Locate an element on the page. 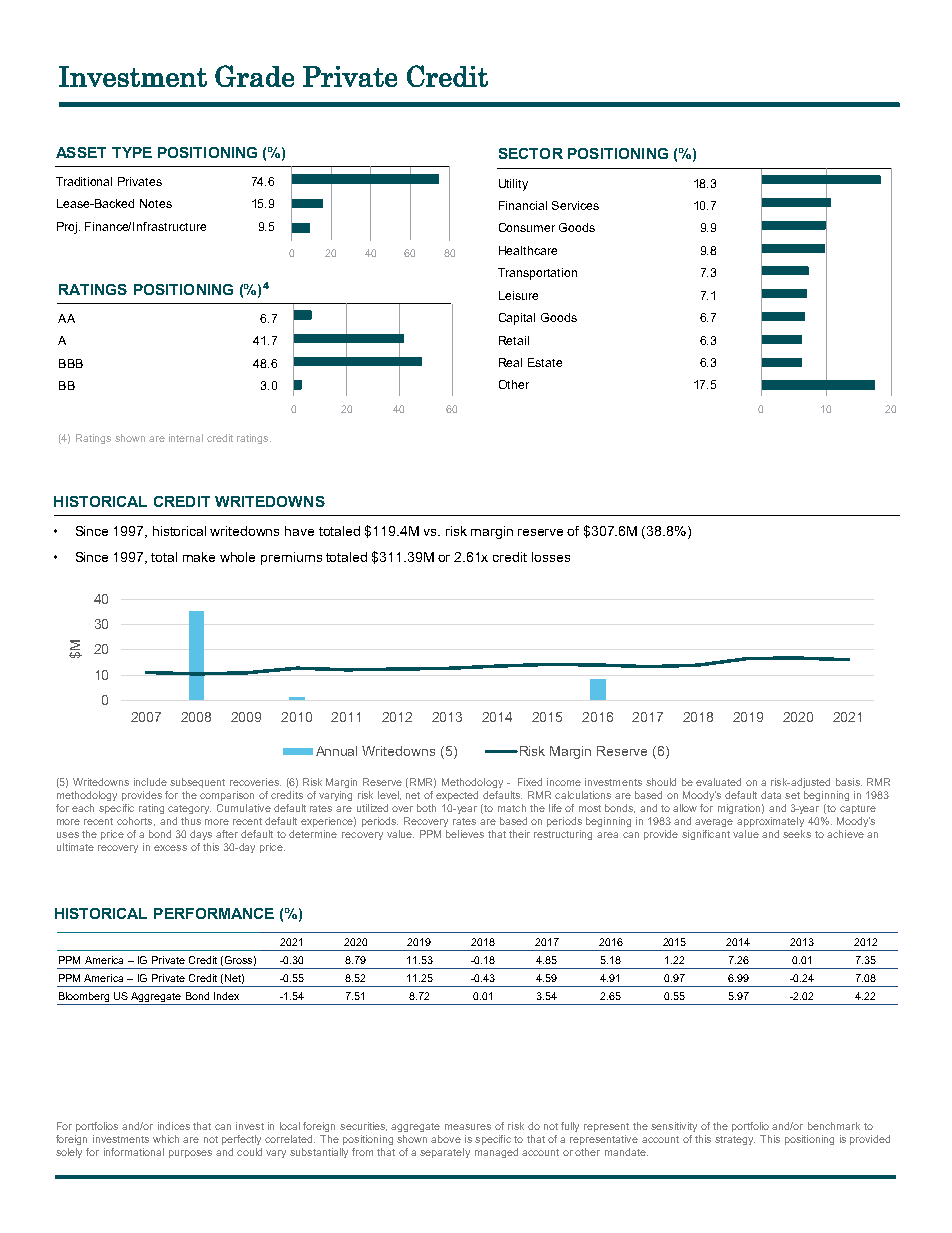 Image resolution: width=952 pixels, height=1233 pixels. TYPE is located at coordinates (132, 152).
